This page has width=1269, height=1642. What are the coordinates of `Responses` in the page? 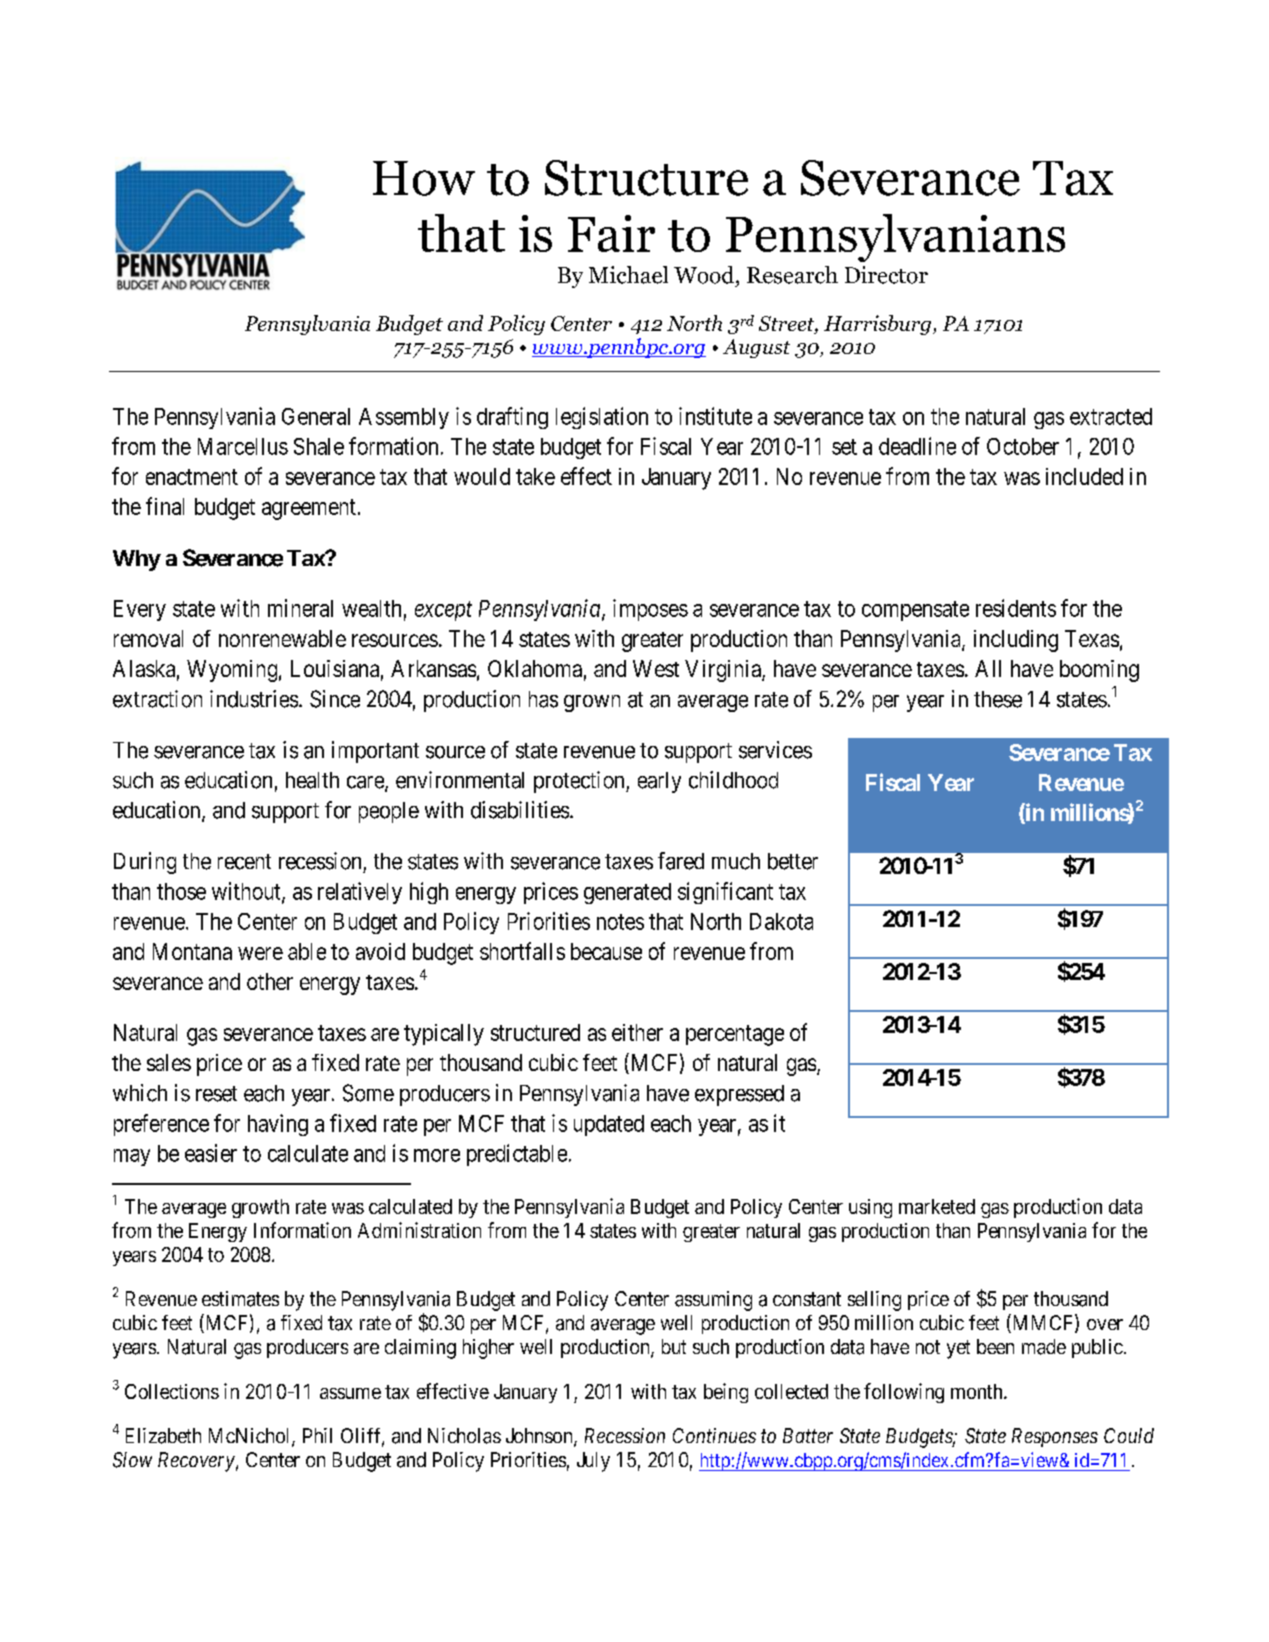 It's located at (1055, 1437).
